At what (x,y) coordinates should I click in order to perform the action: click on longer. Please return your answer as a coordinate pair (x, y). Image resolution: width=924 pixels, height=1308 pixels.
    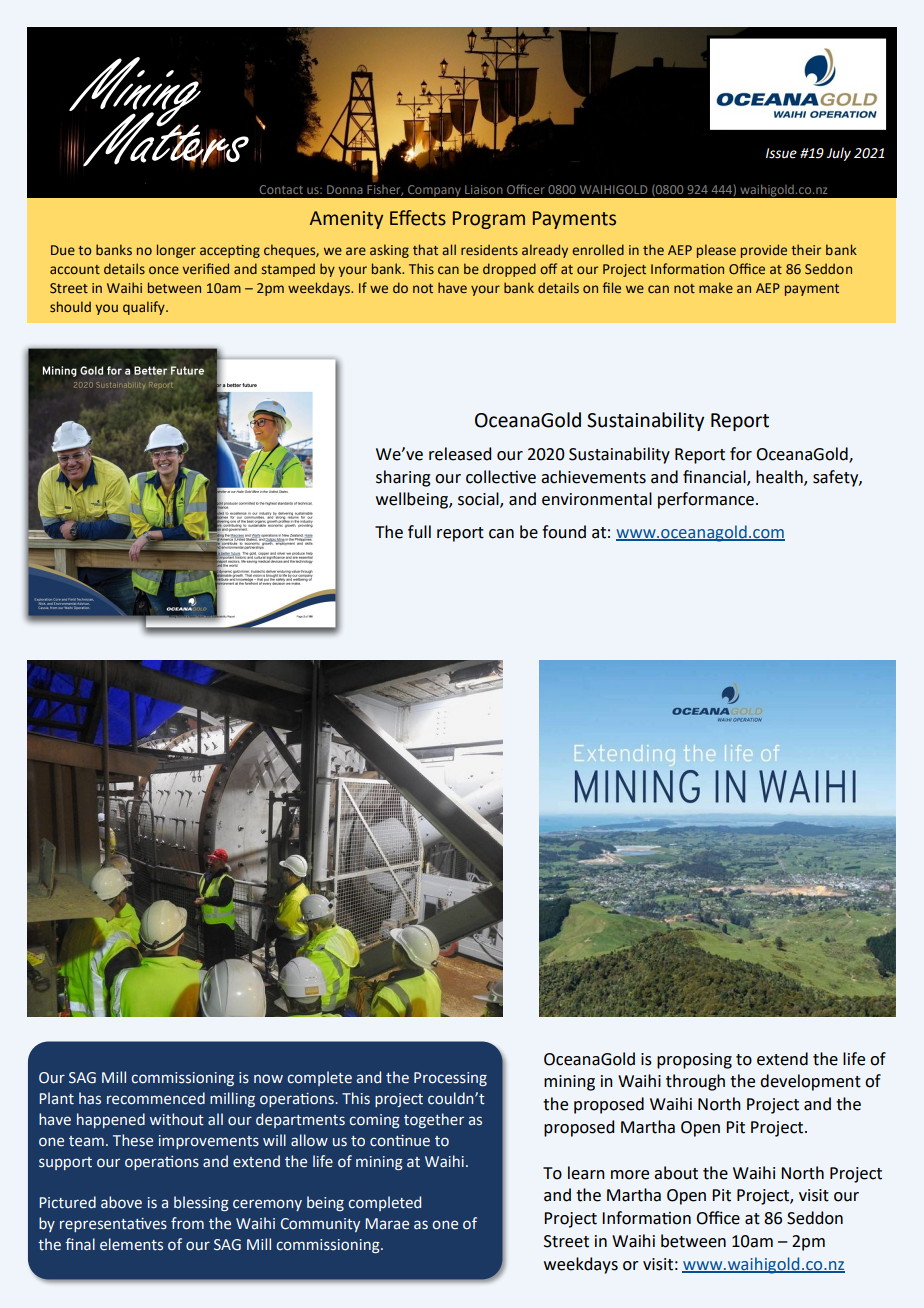
    Looking at the image, I should click on (176, 251).
